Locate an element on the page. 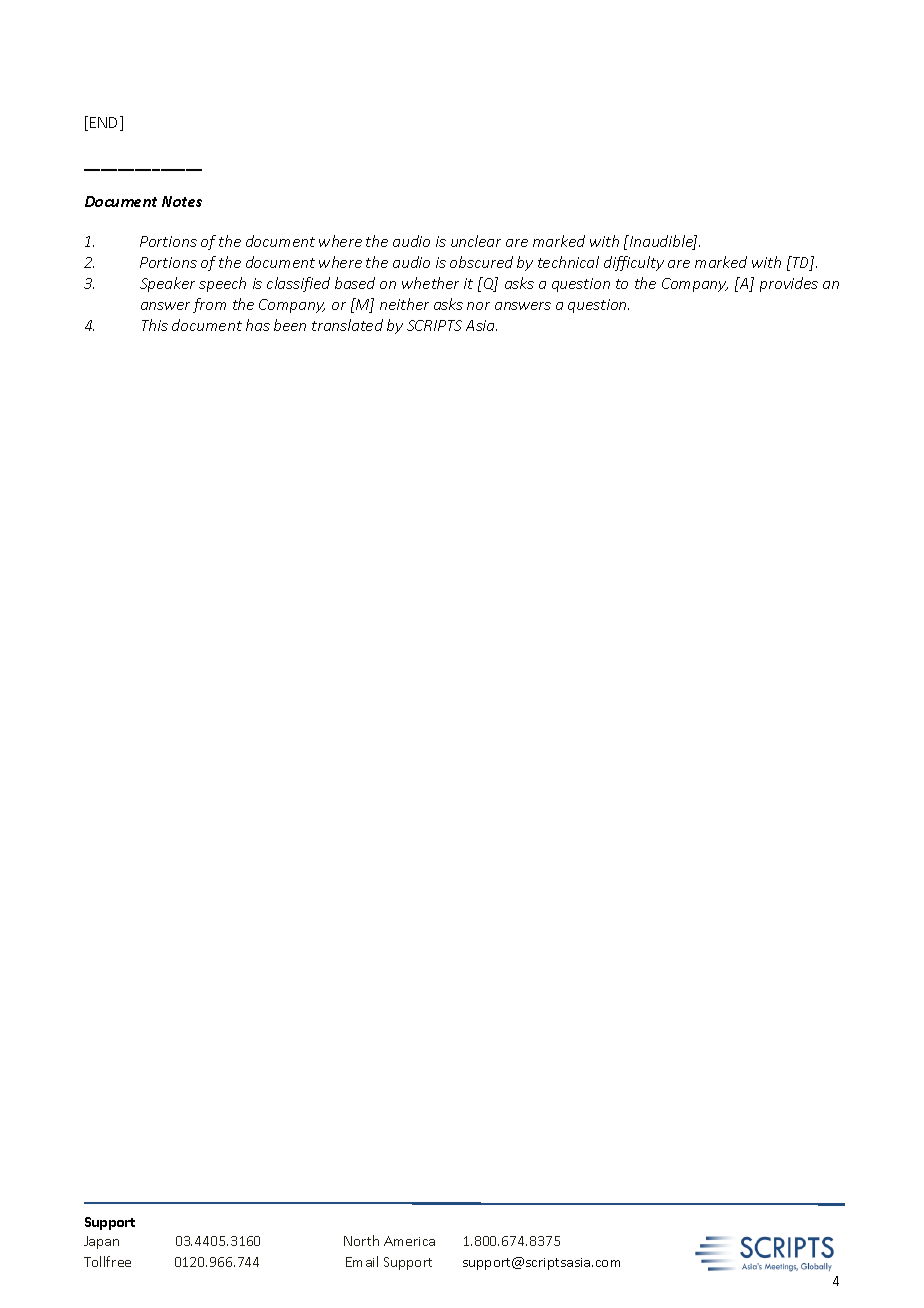  Notes is located at coordinates (182, 201).
